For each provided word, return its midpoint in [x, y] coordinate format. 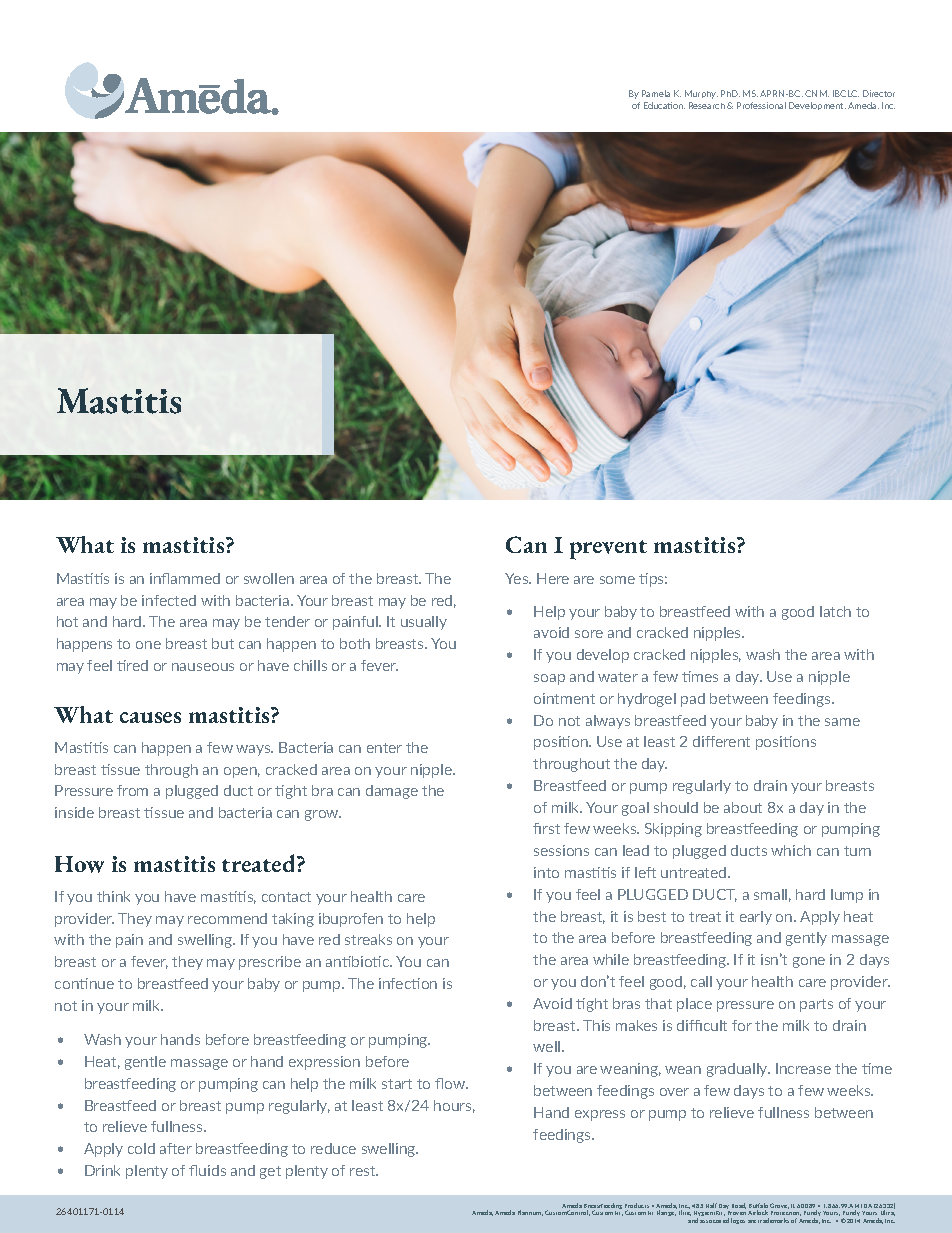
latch [835, 611]
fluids [207, 1170]
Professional [761, 105]
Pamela [656, 93]
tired [132, 665]
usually [424, 623]
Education [664, 105]
